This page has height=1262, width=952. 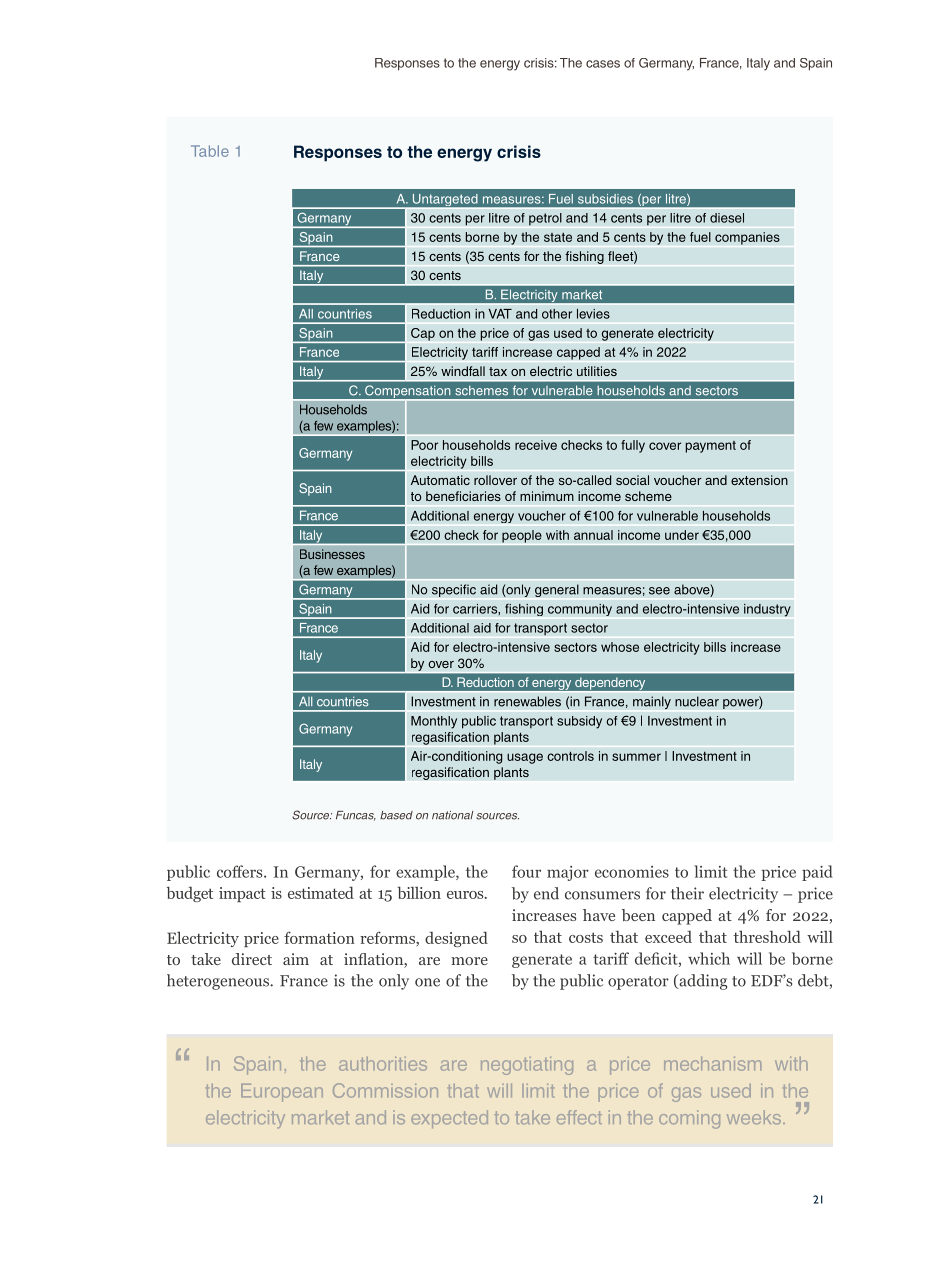 I want to click on European, so click(x=282, y=1093).
